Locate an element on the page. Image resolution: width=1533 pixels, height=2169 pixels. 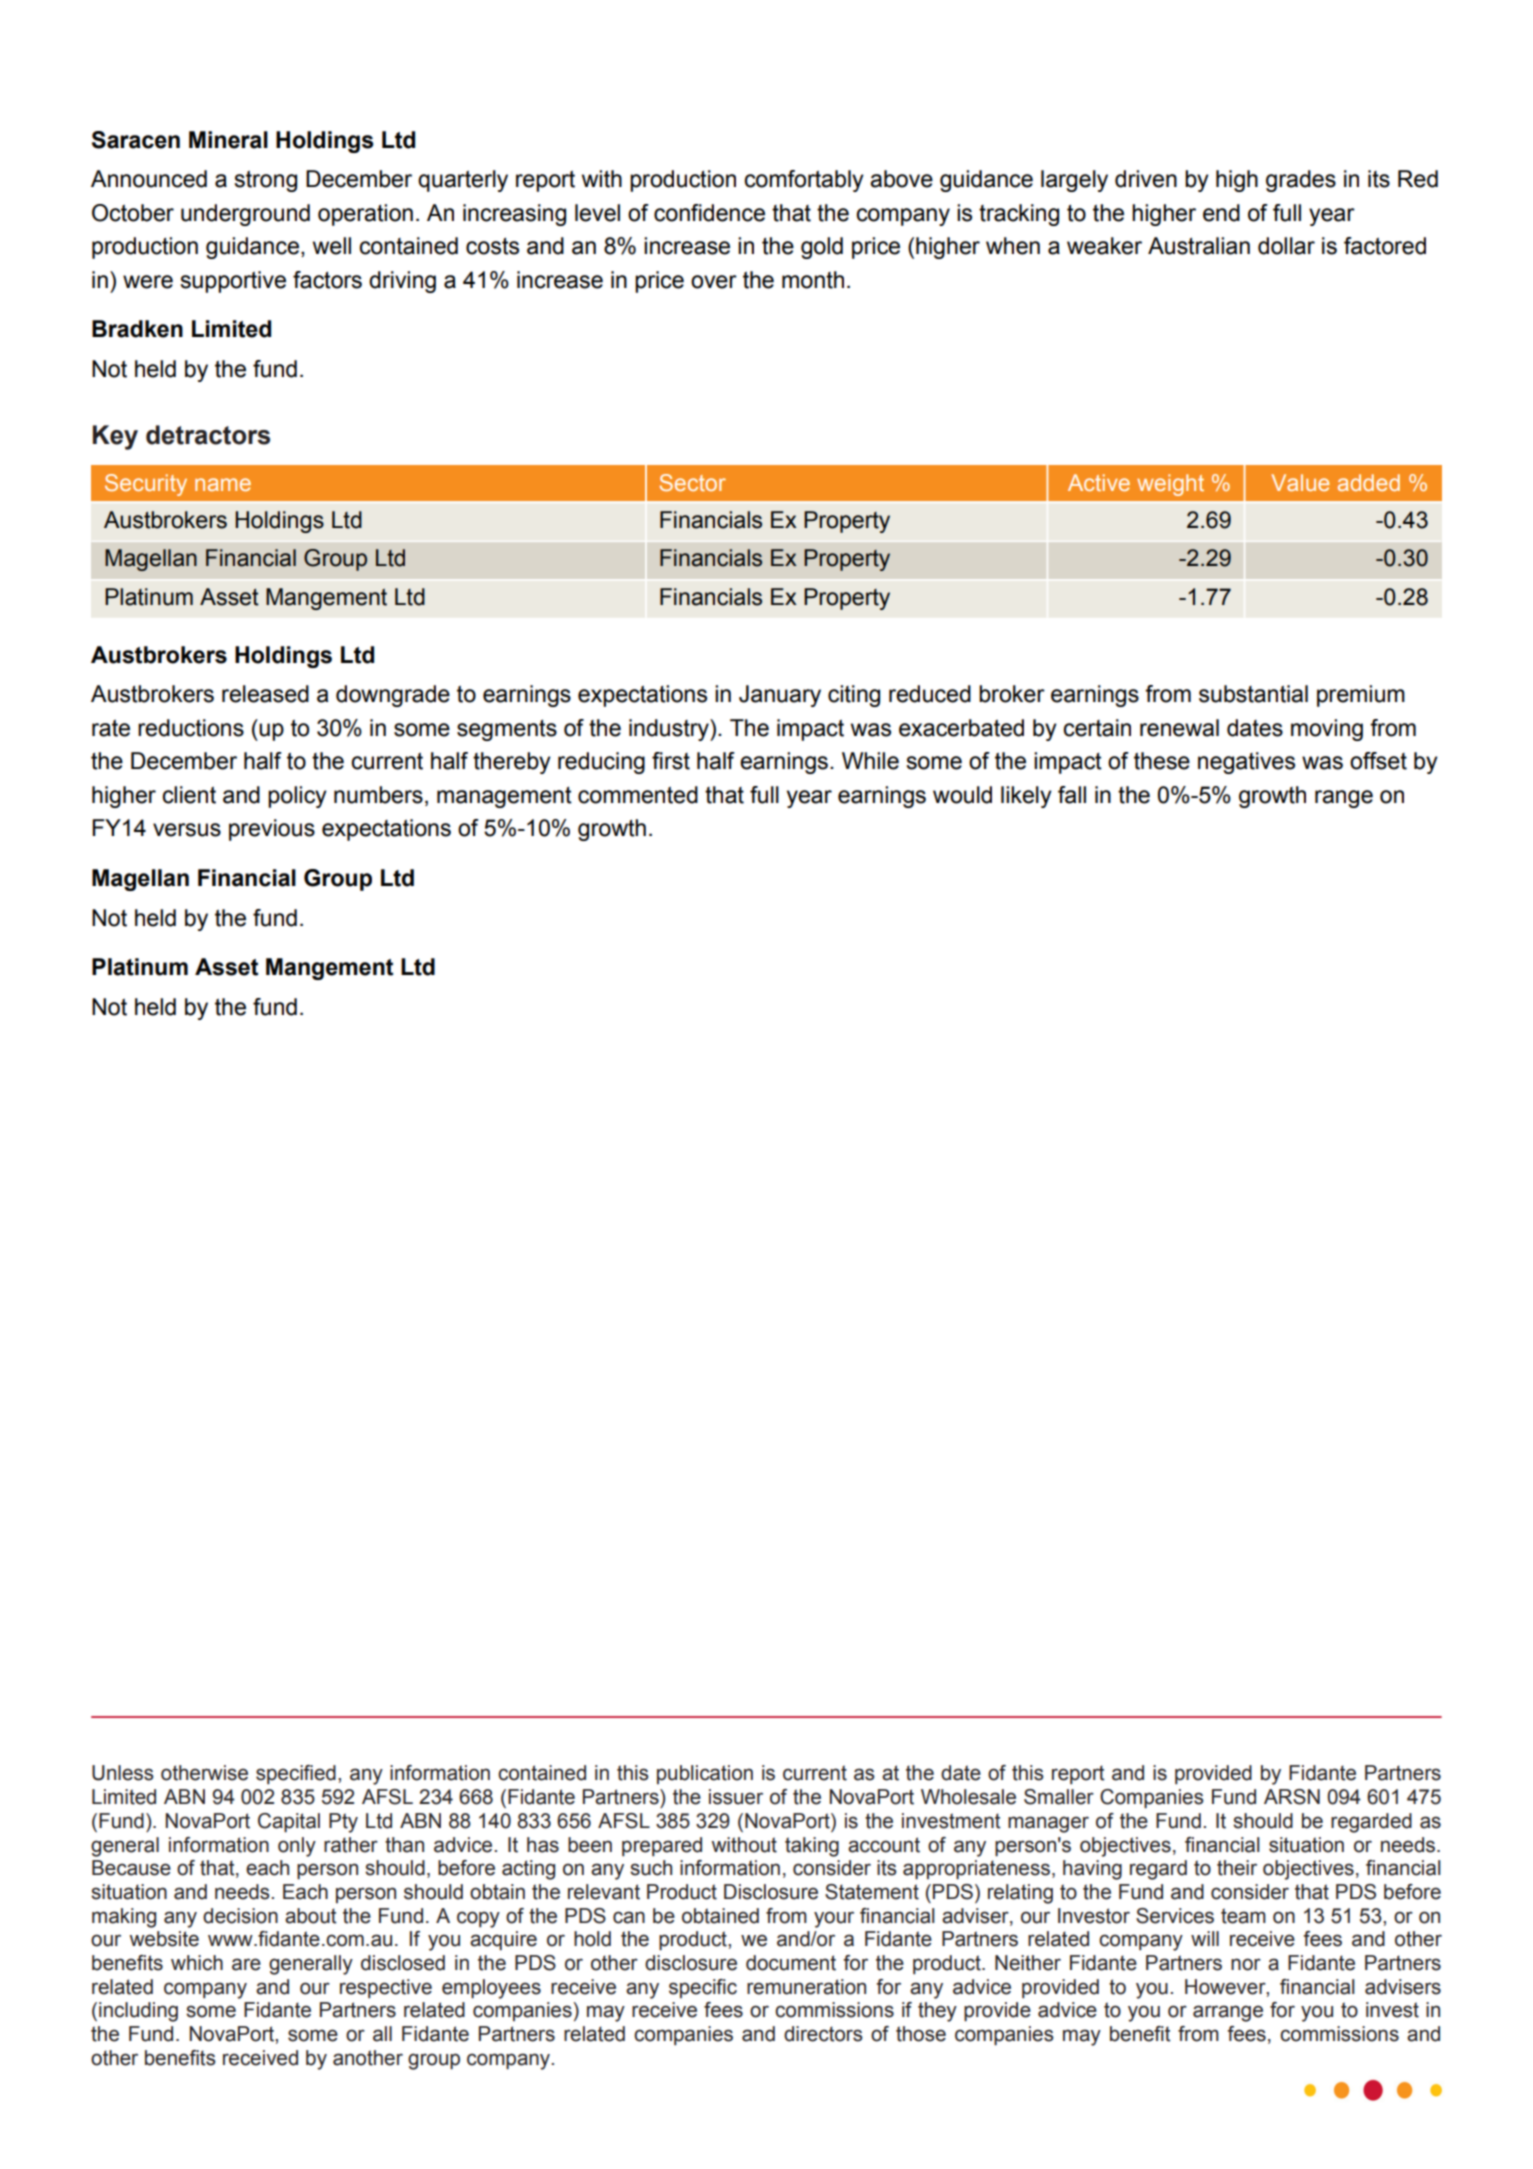
nor is located at coordinates (1246, 1964).
